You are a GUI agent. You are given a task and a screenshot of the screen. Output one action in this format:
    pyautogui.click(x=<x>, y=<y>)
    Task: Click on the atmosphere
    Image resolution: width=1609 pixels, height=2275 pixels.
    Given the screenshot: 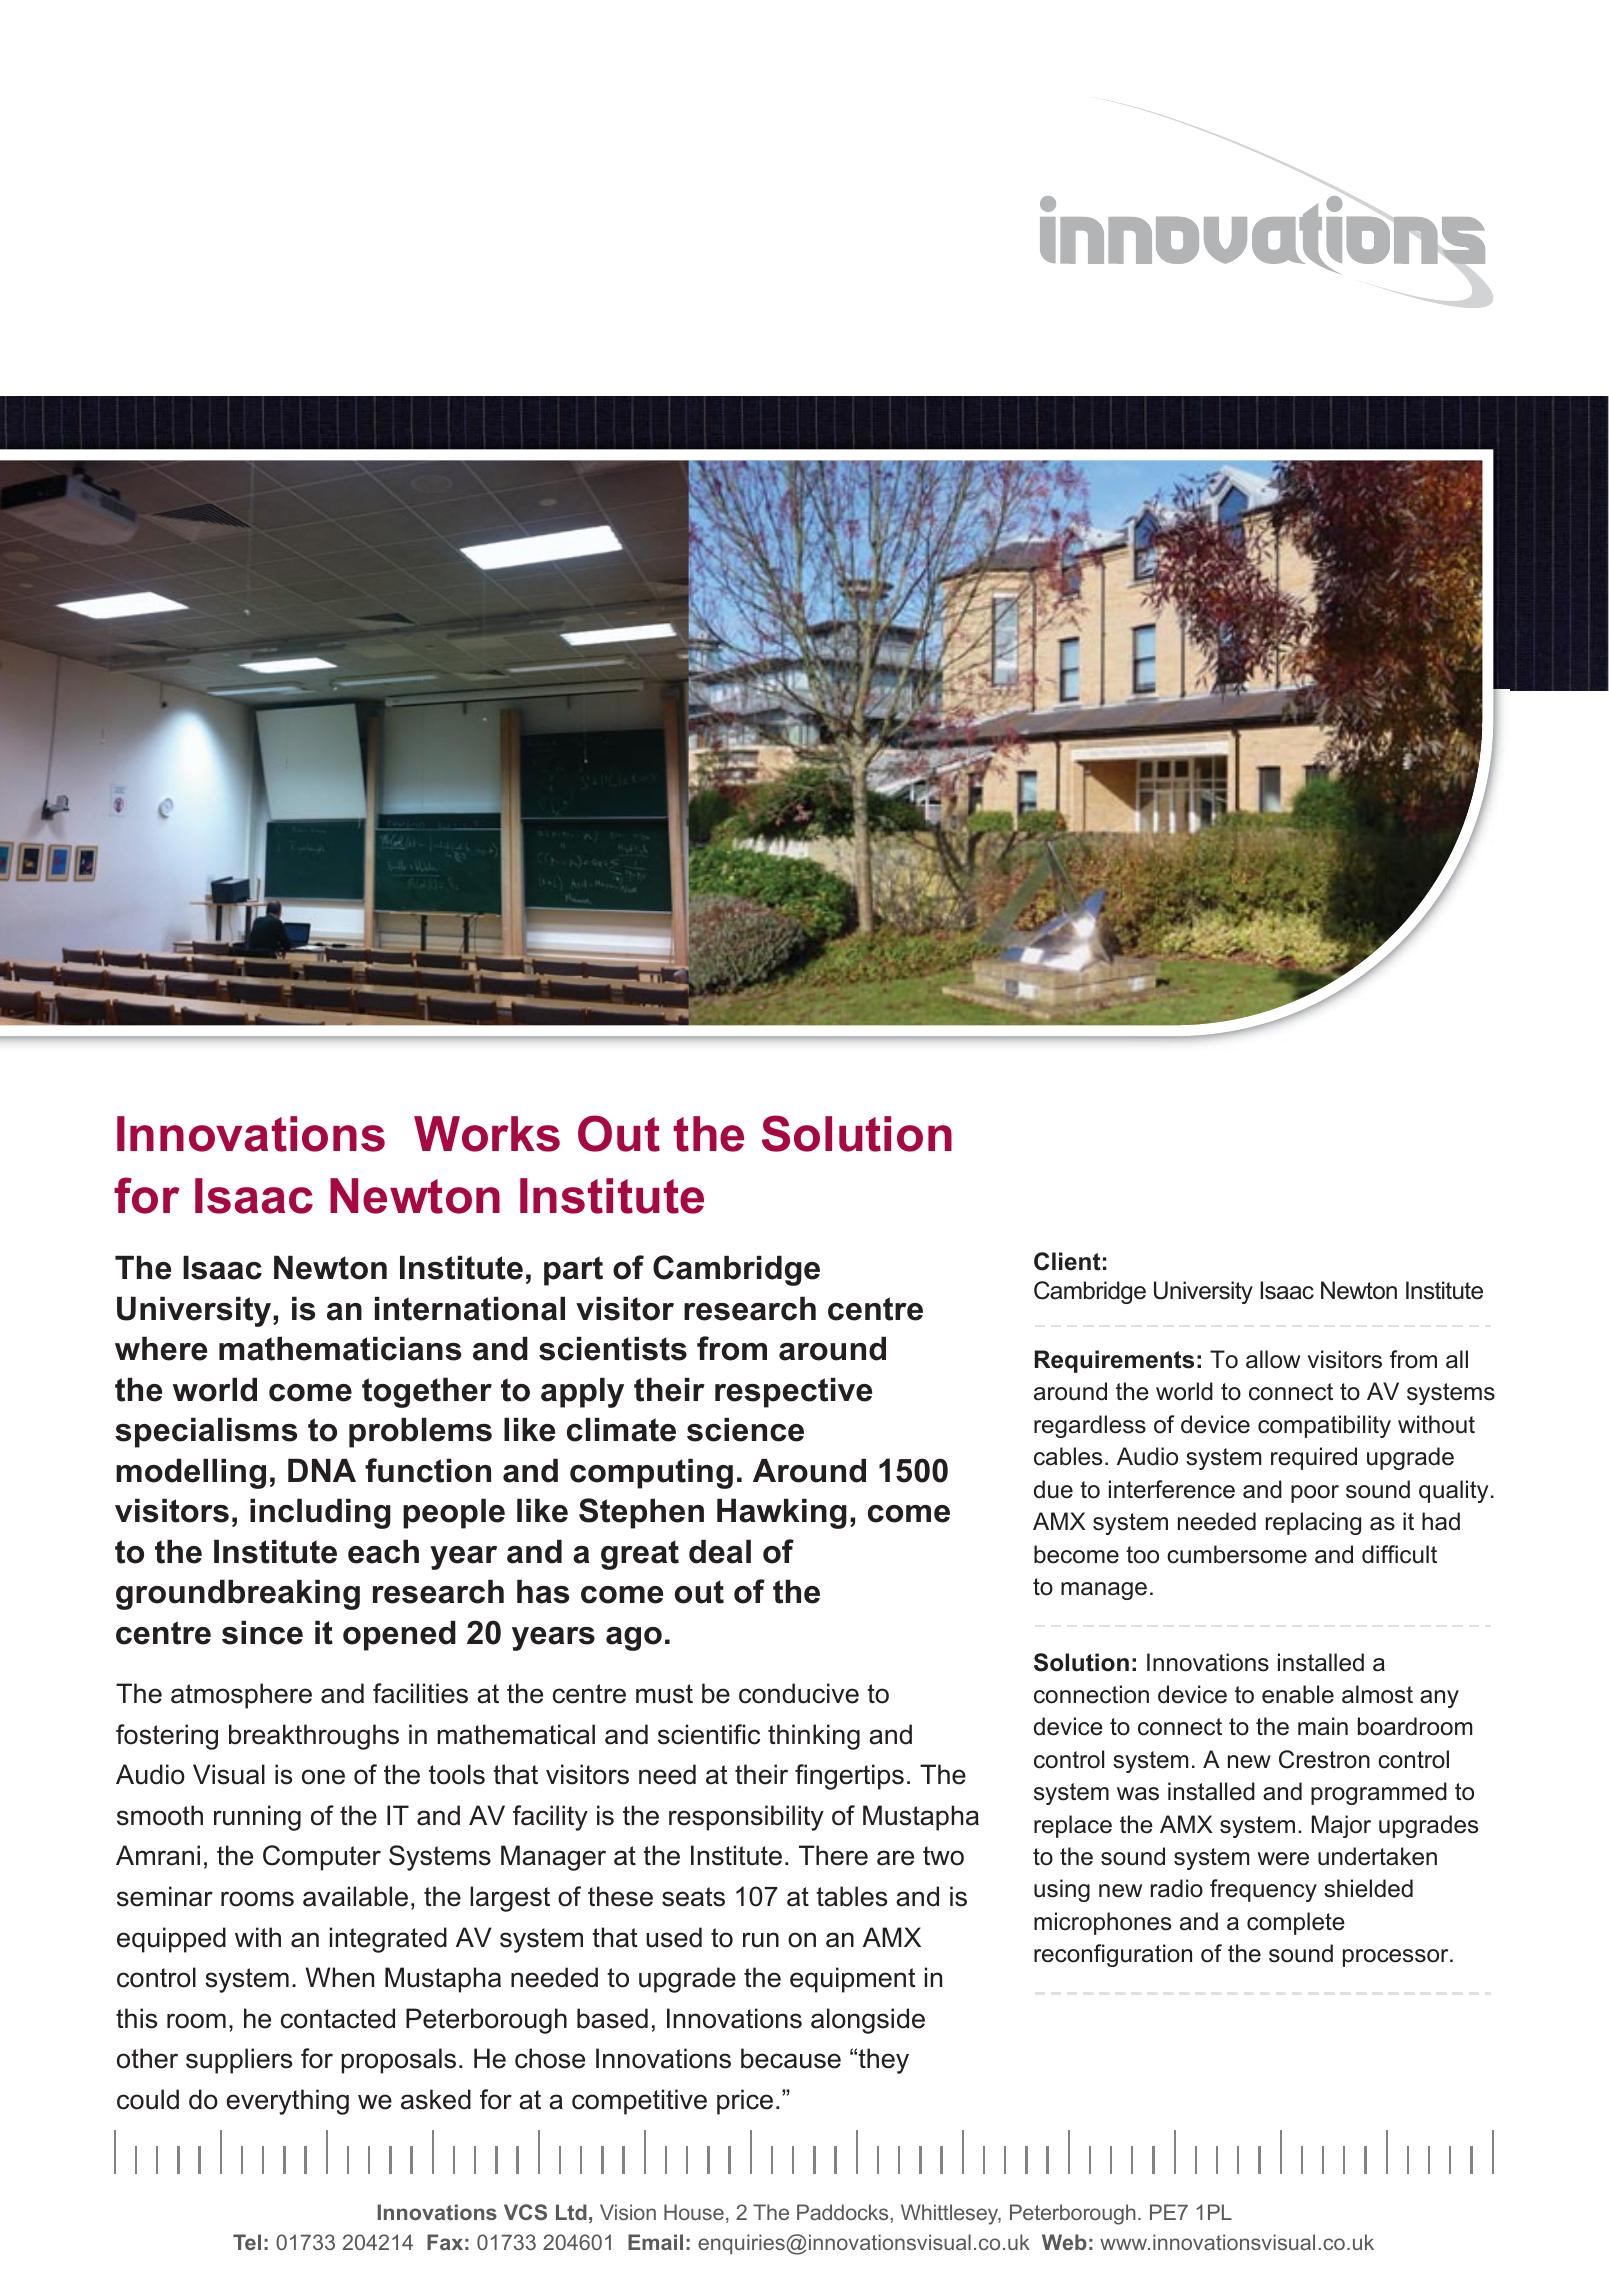 What is the action you would take?
    pyautogui.click(x=241, y=1696)
